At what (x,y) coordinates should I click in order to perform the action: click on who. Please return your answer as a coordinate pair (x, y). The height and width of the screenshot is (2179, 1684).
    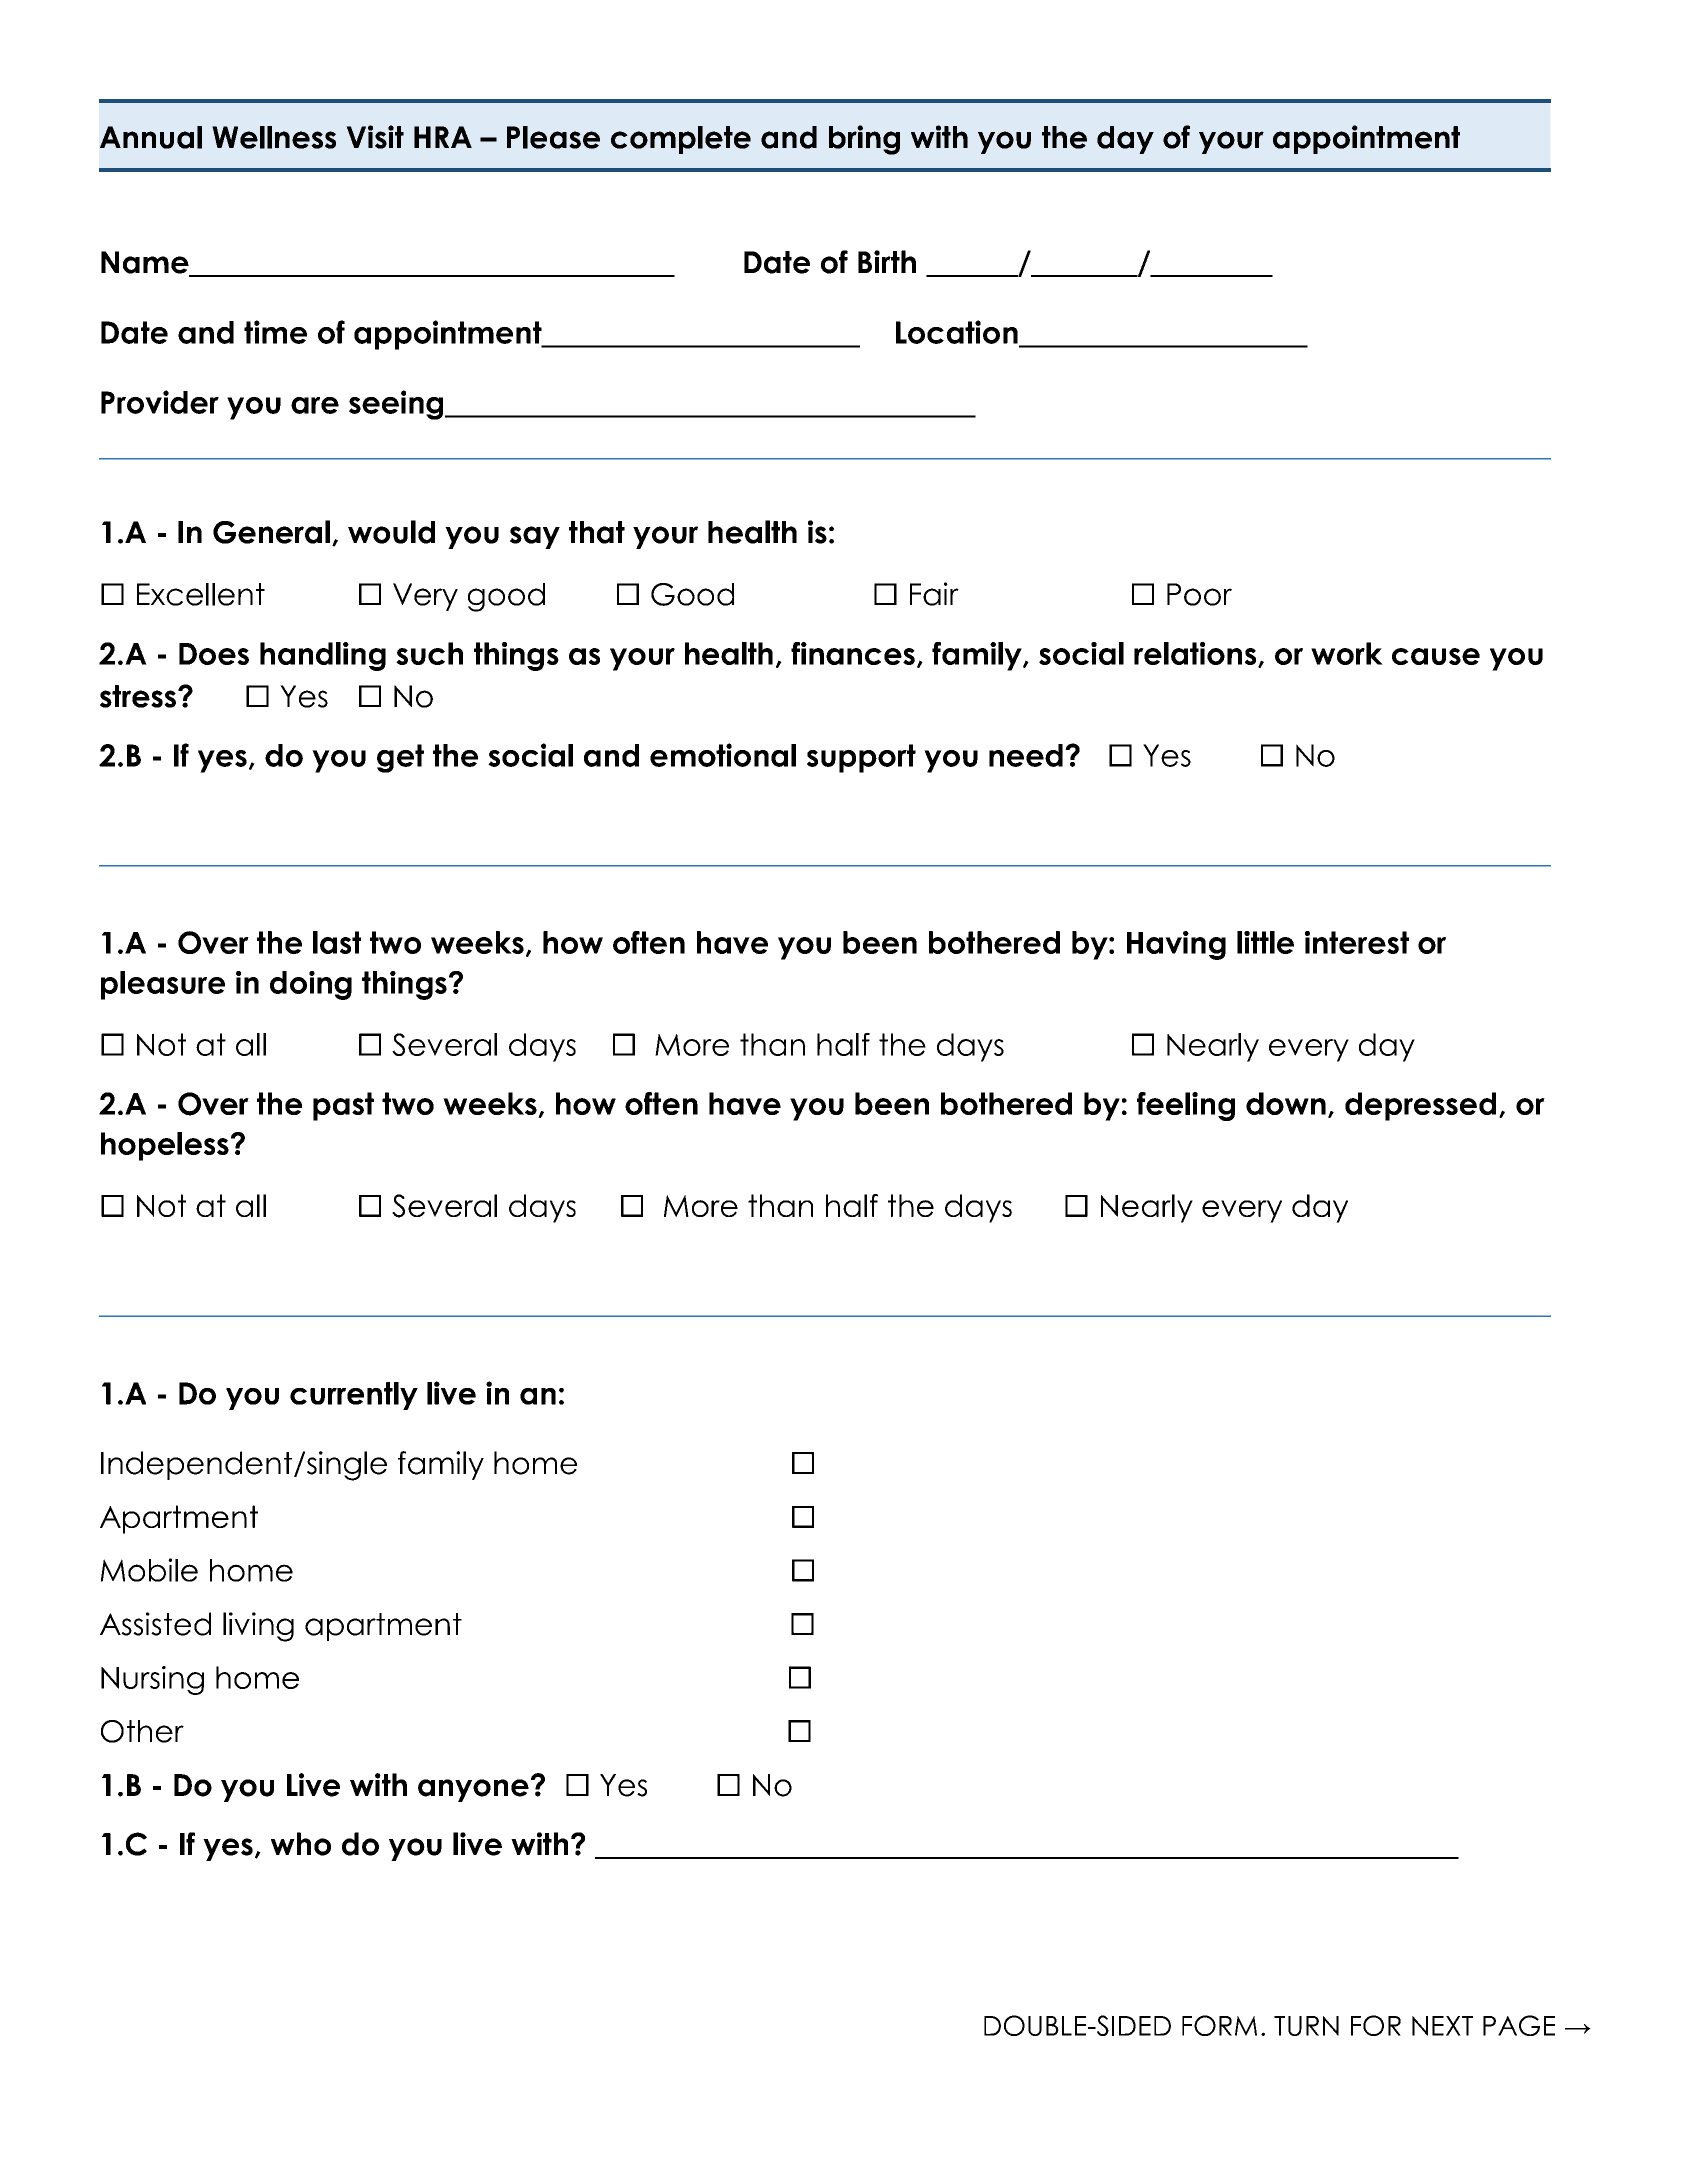
    Looking at the image, I should click on (301, 1844).
